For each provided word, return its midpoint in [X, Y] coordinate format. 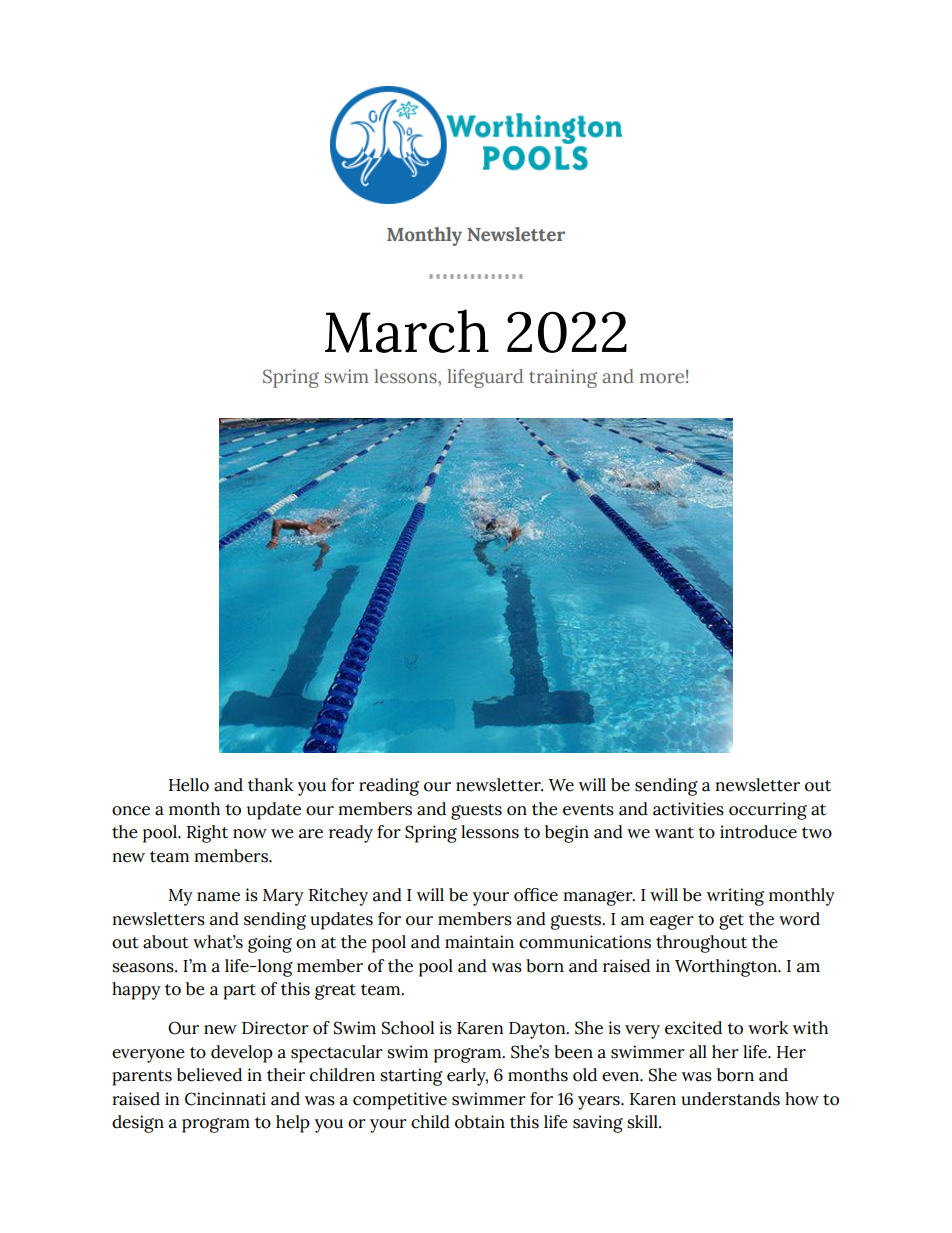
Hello [189, 785]
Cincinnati [225, 1099]
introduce [758, 832]
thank [270, 785]
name [218, 897]
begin [567, 834]
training [563, 378]
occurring [768, 811]
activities [688, 809]
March [407, 331]
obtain [480, 1122]
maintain [479, 942]
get [731, 922]
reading [389, 787]
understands [730, 1099]
